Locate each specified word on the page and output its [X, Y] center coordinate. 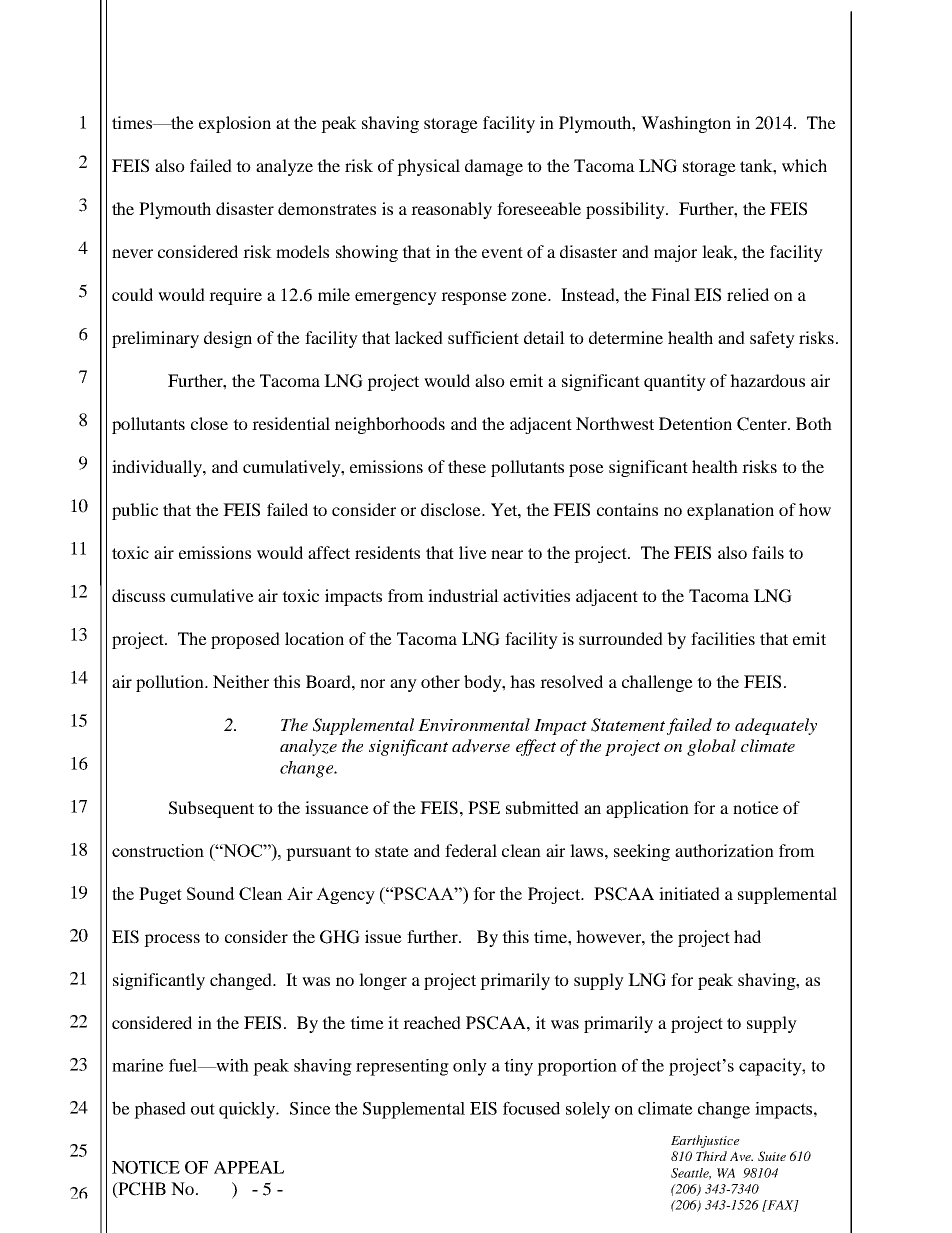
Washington [686, 124]
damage [494, 167]
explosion [235, 124]
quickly [248, 1110]
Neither [241, 681]
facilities [723, 638]
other [440, 681]
